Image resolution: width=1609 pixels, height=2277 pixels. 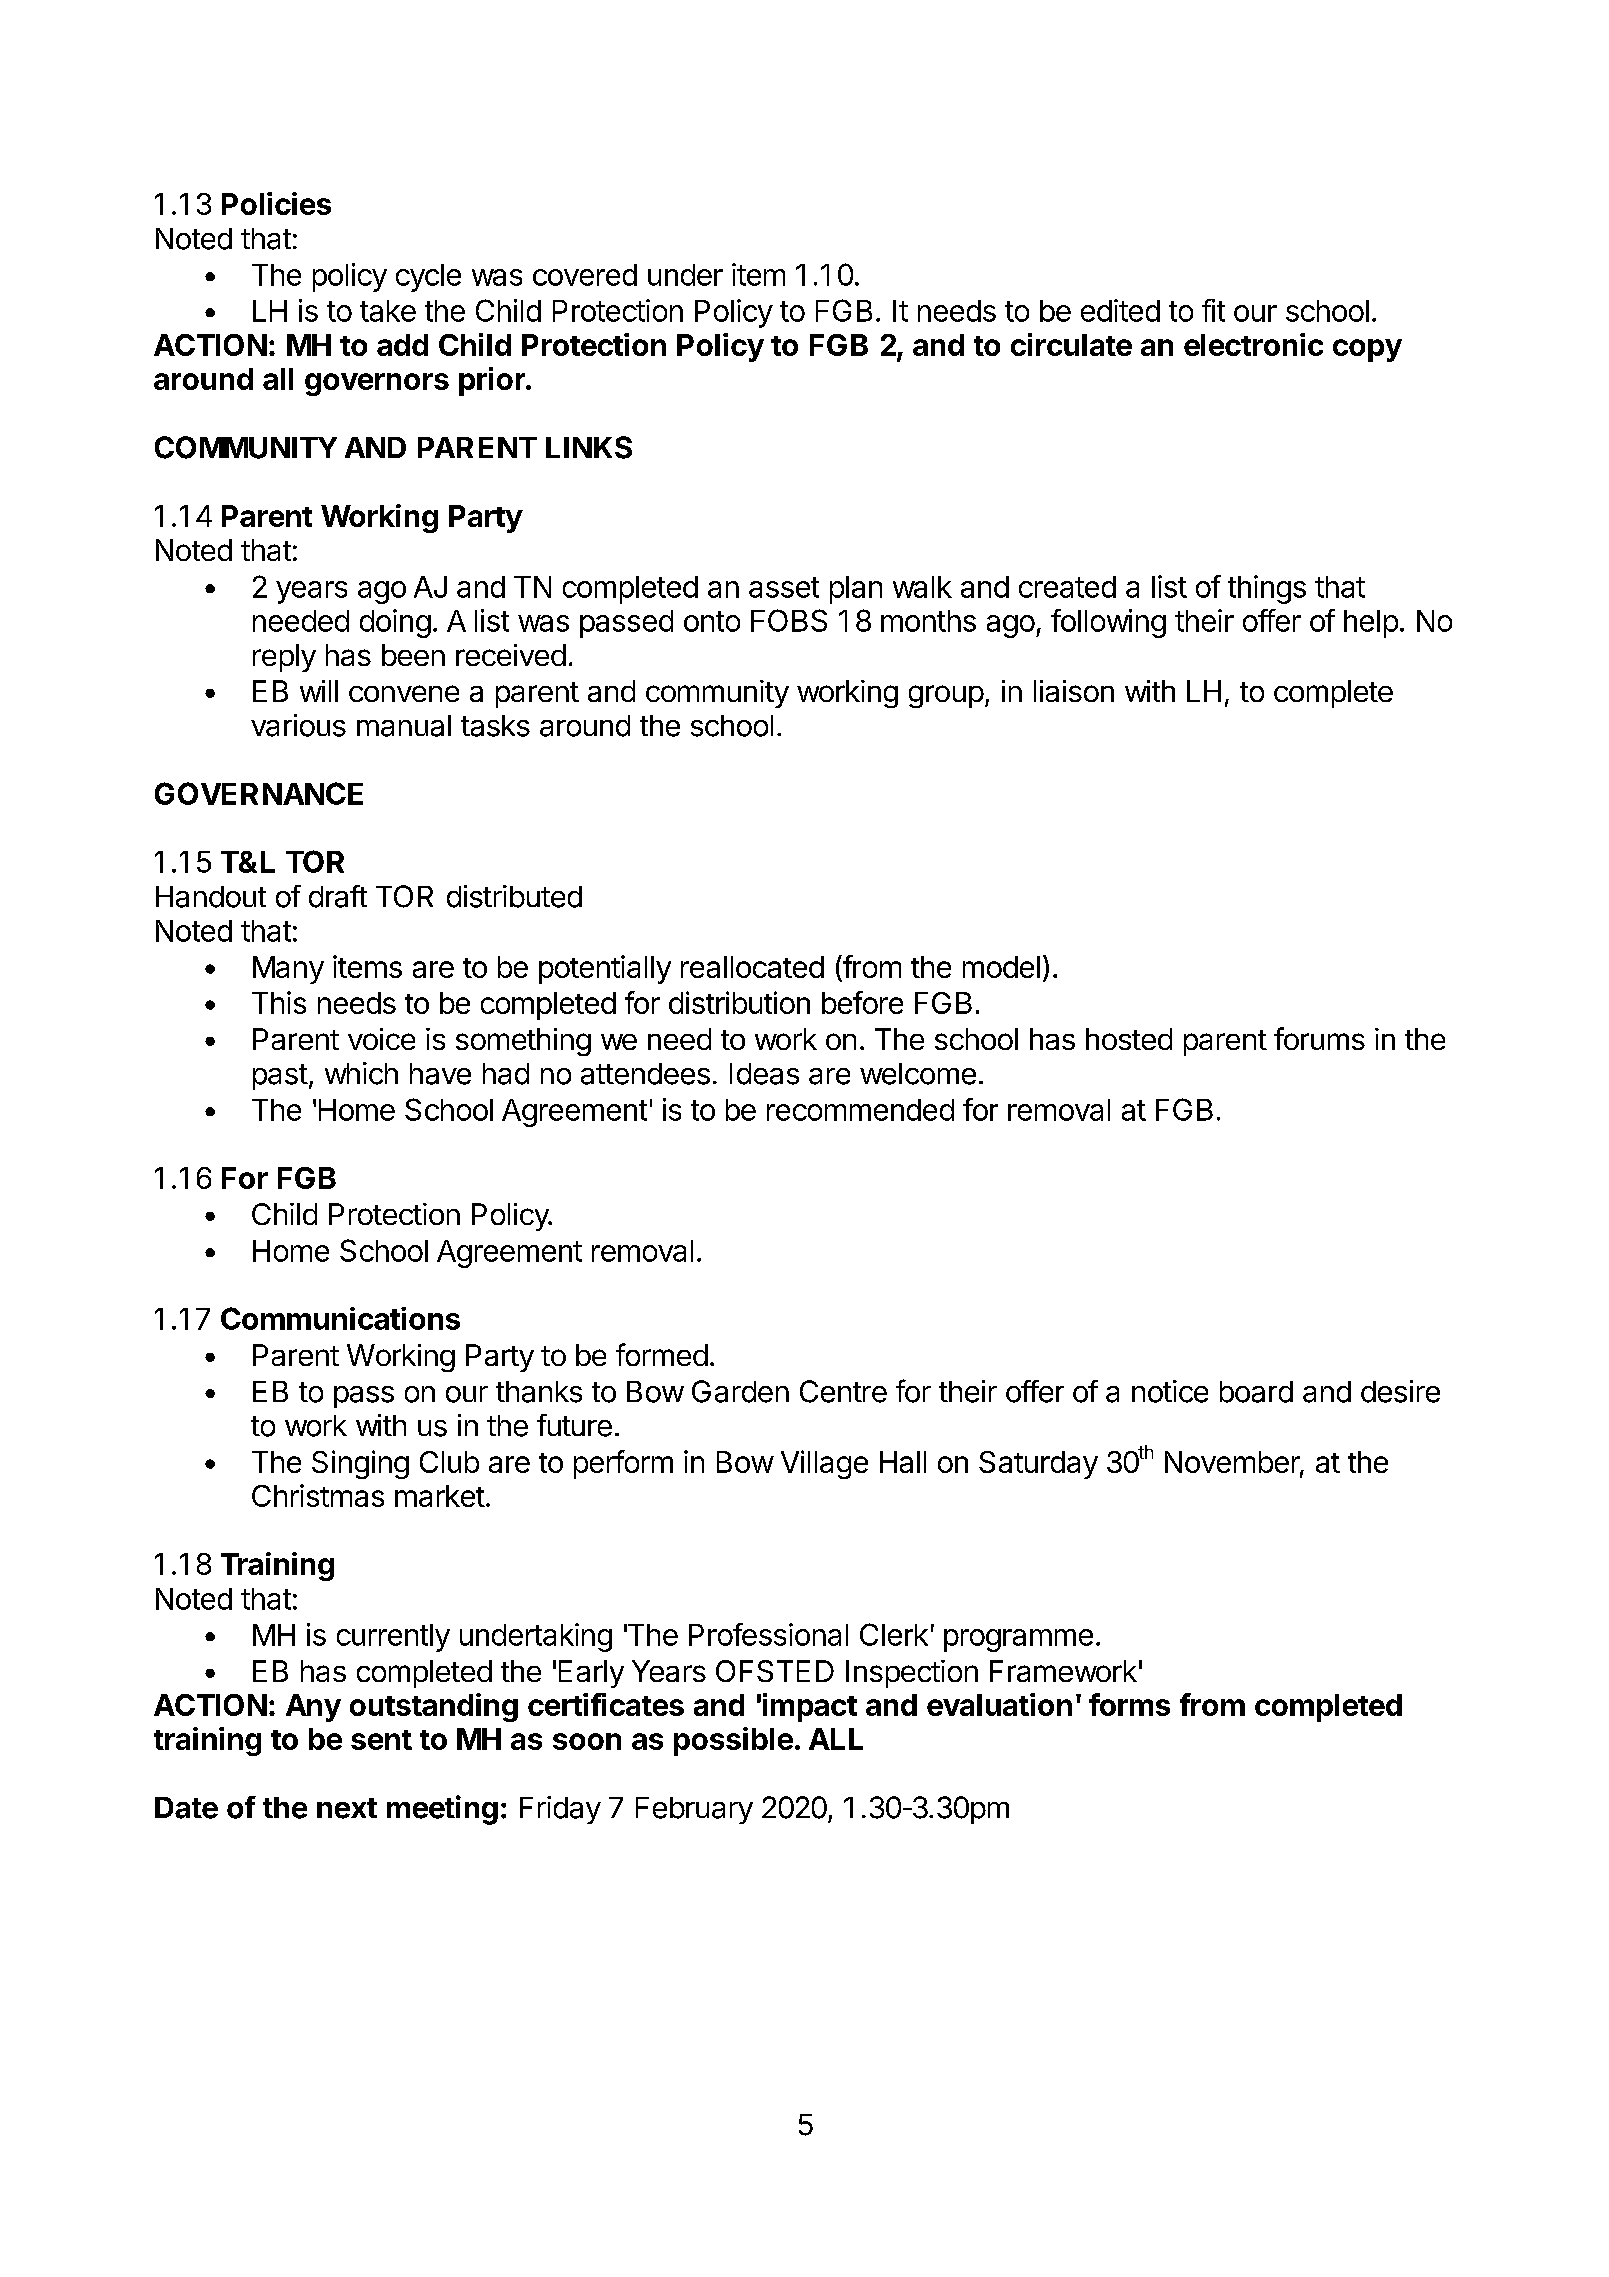 What do you see at coordinates (276, 203) in the screenshot?
I see `Policies` at bounding box center [276, 203].
